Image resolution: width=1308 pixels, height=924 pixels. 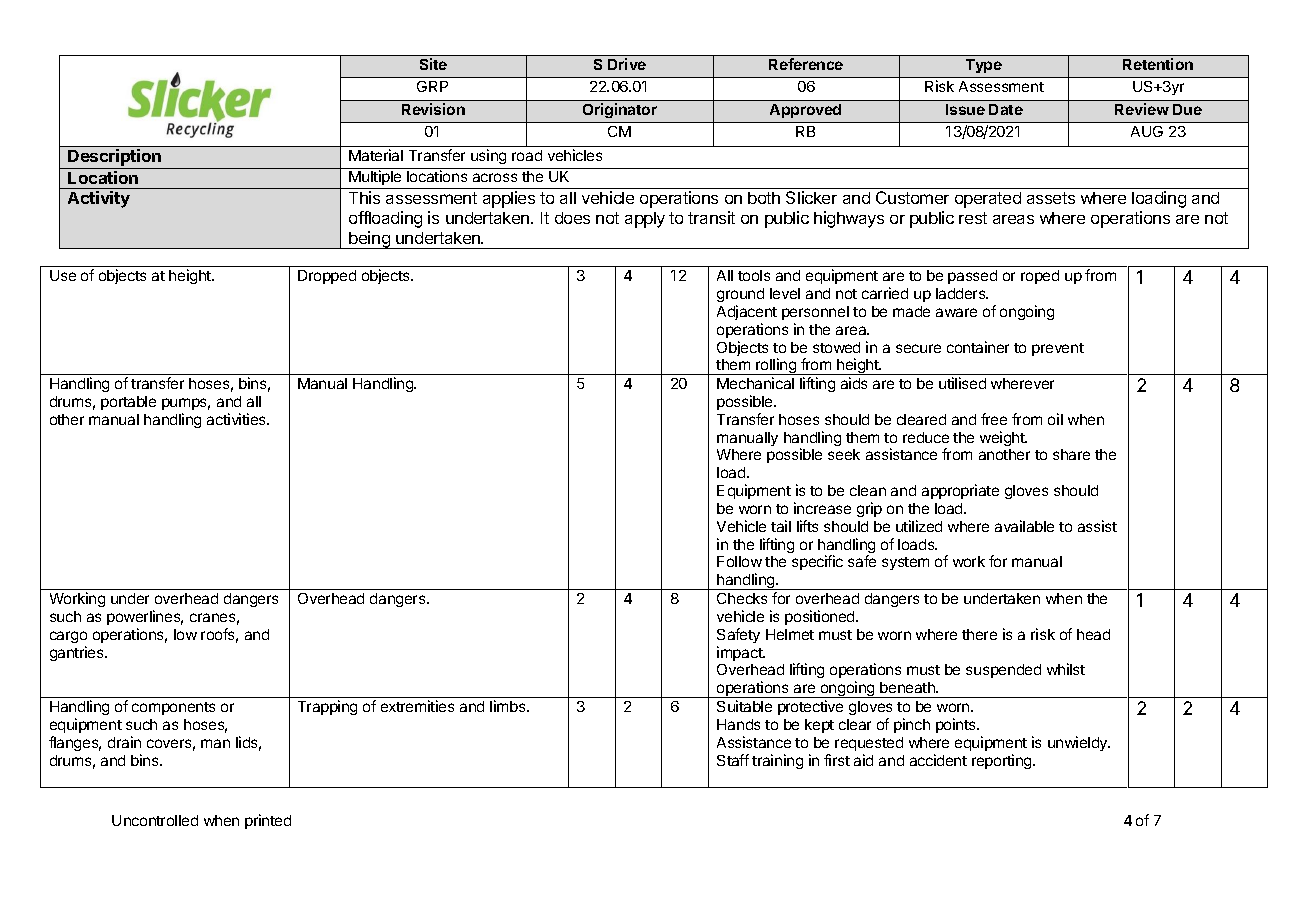 What do you see at coordinates (627, 64) in the screenshot?
I see `Drive` at bounding box center [627, 64].
